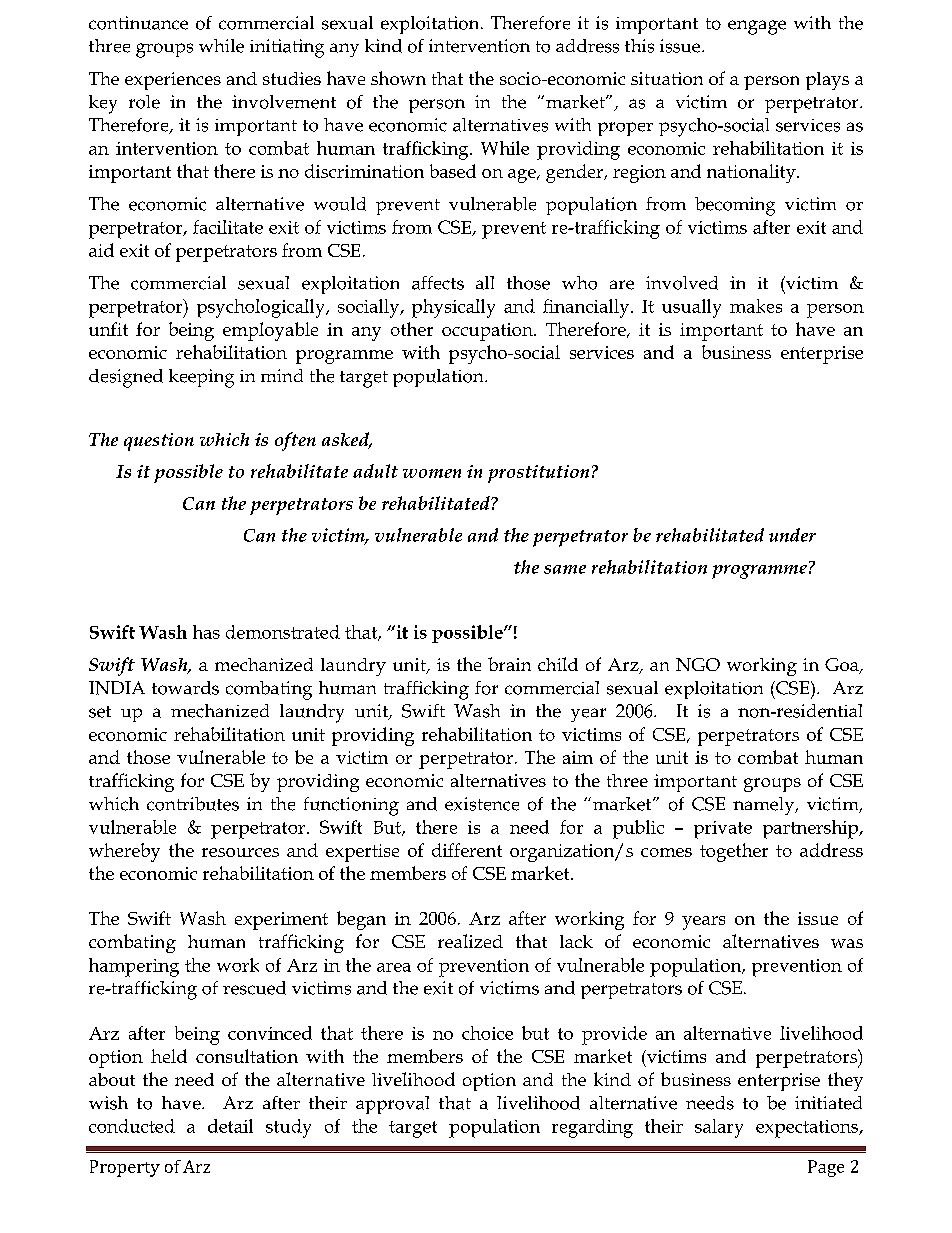  What do you see at coordinates (230, 1126) in the screenshot?
I see `detail` at bounding box center [230, 1126].
